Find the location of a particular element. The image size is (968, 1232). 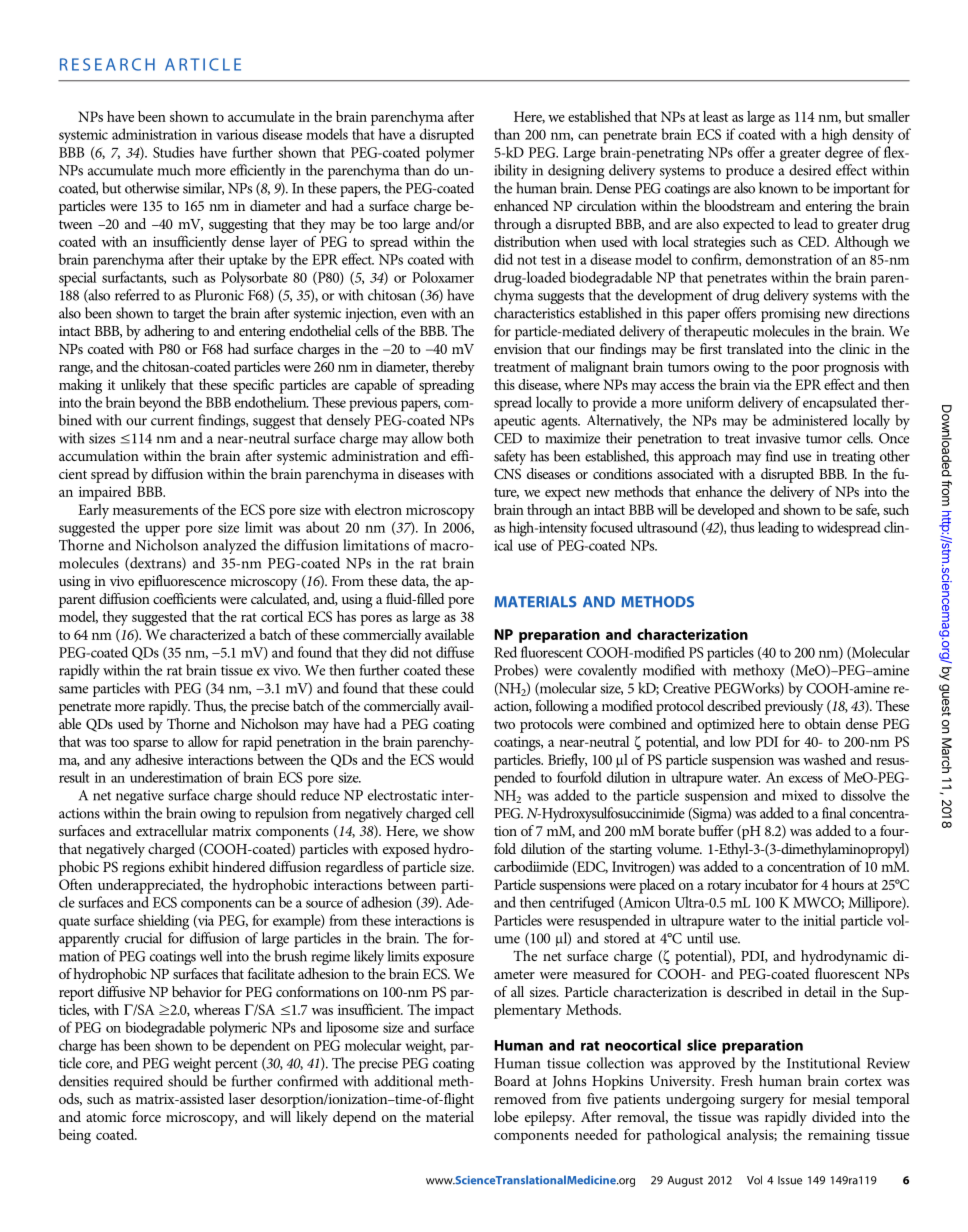

designing is located at coordinates (576, 171).
